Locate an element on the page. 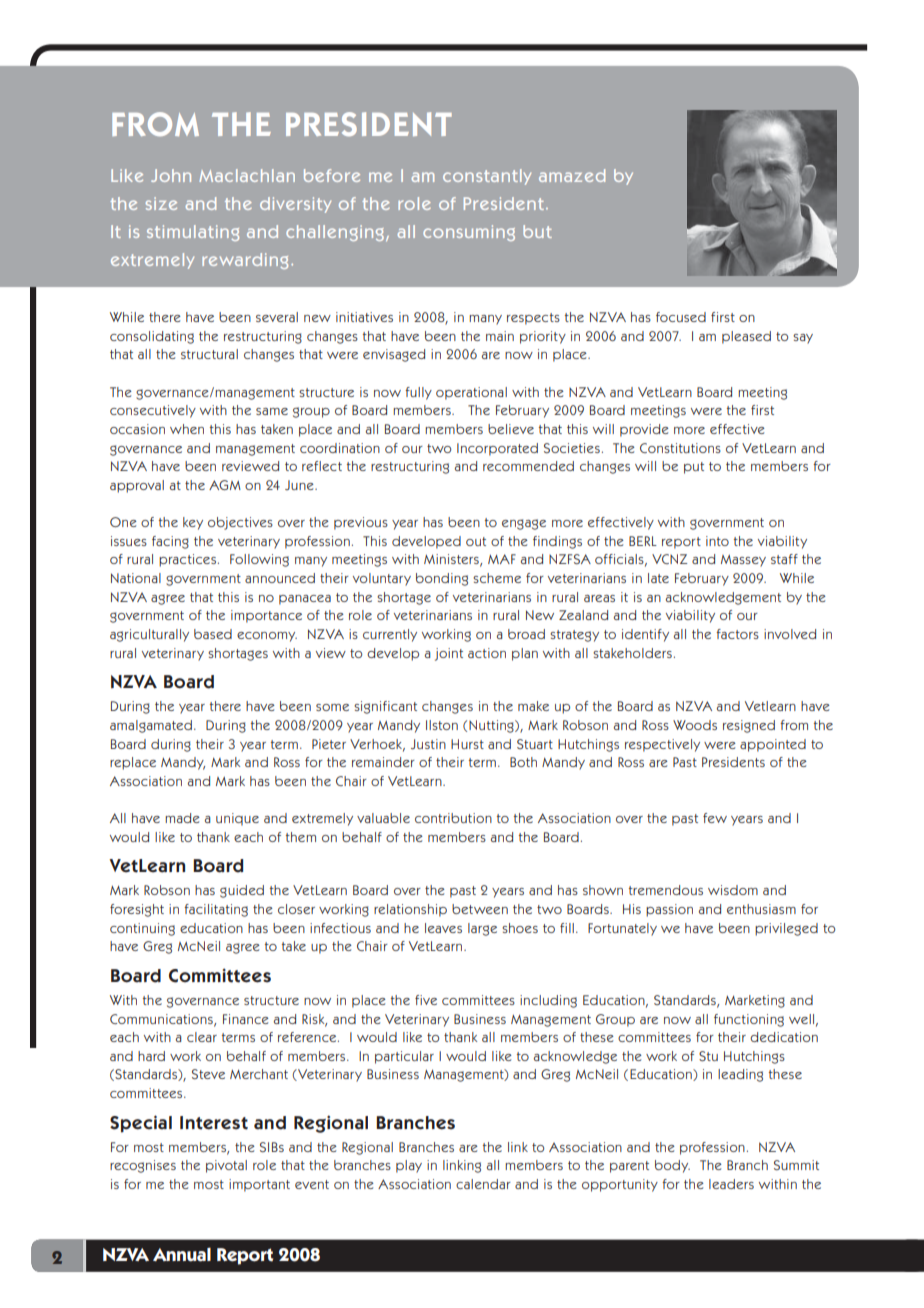 This page has height=1308, width=924. consuming is located at coordinates (469, 233).
